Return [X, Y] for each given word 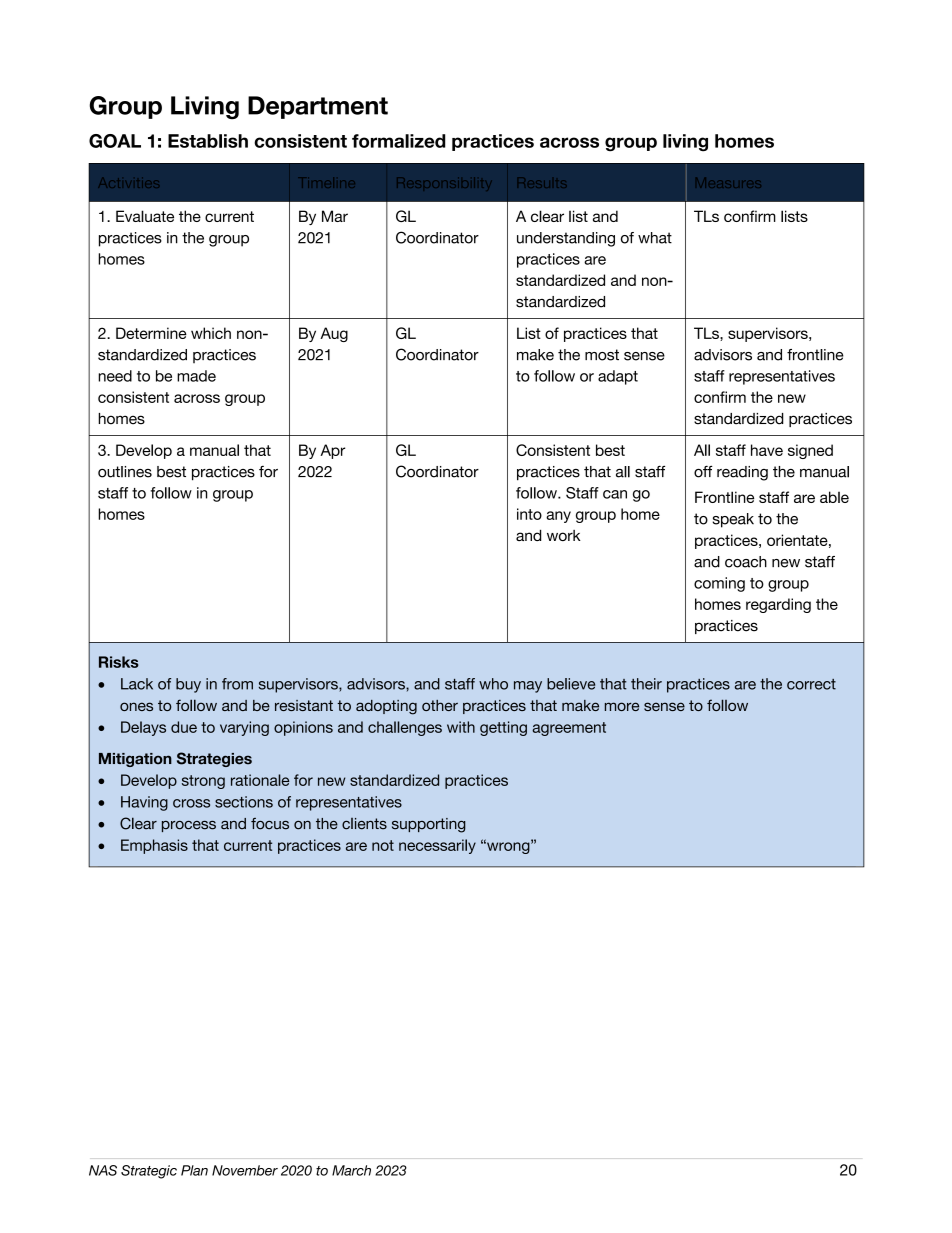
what [655, 238]
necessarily [437, 846]
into [529, 514]
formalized [398, 141]
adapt [618, 377]
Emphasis [154, 846]
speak [733, 520]
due [184, 727]
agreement [569, 729]
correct [811, 684]
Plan [194, 1170]
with [461, 727]
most [602, 355]
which [211, 333]
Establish [208, 141]
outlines [125, 472]
